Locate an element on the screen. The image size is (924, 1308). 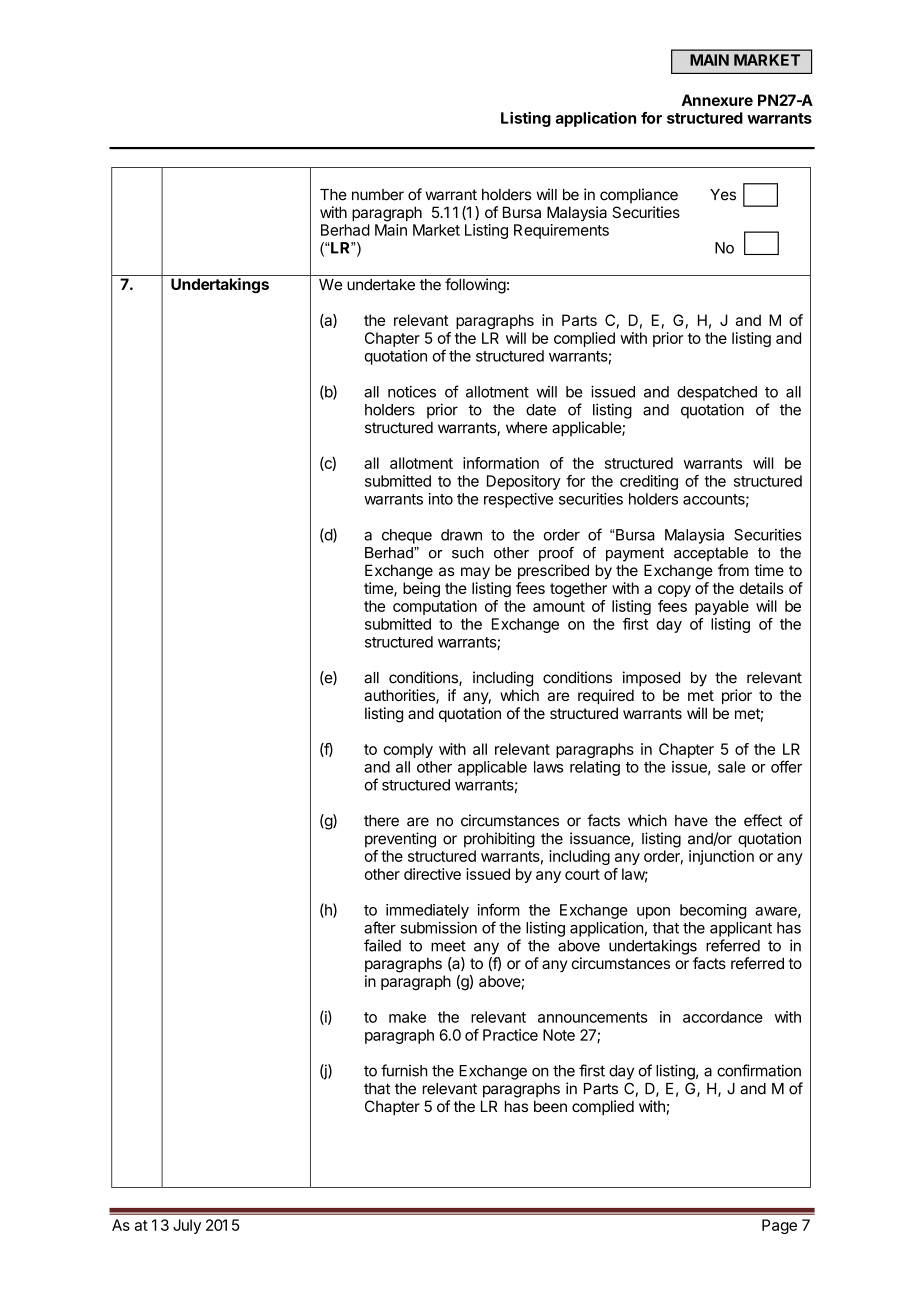
Yes is located at coordinates (723, 195).
